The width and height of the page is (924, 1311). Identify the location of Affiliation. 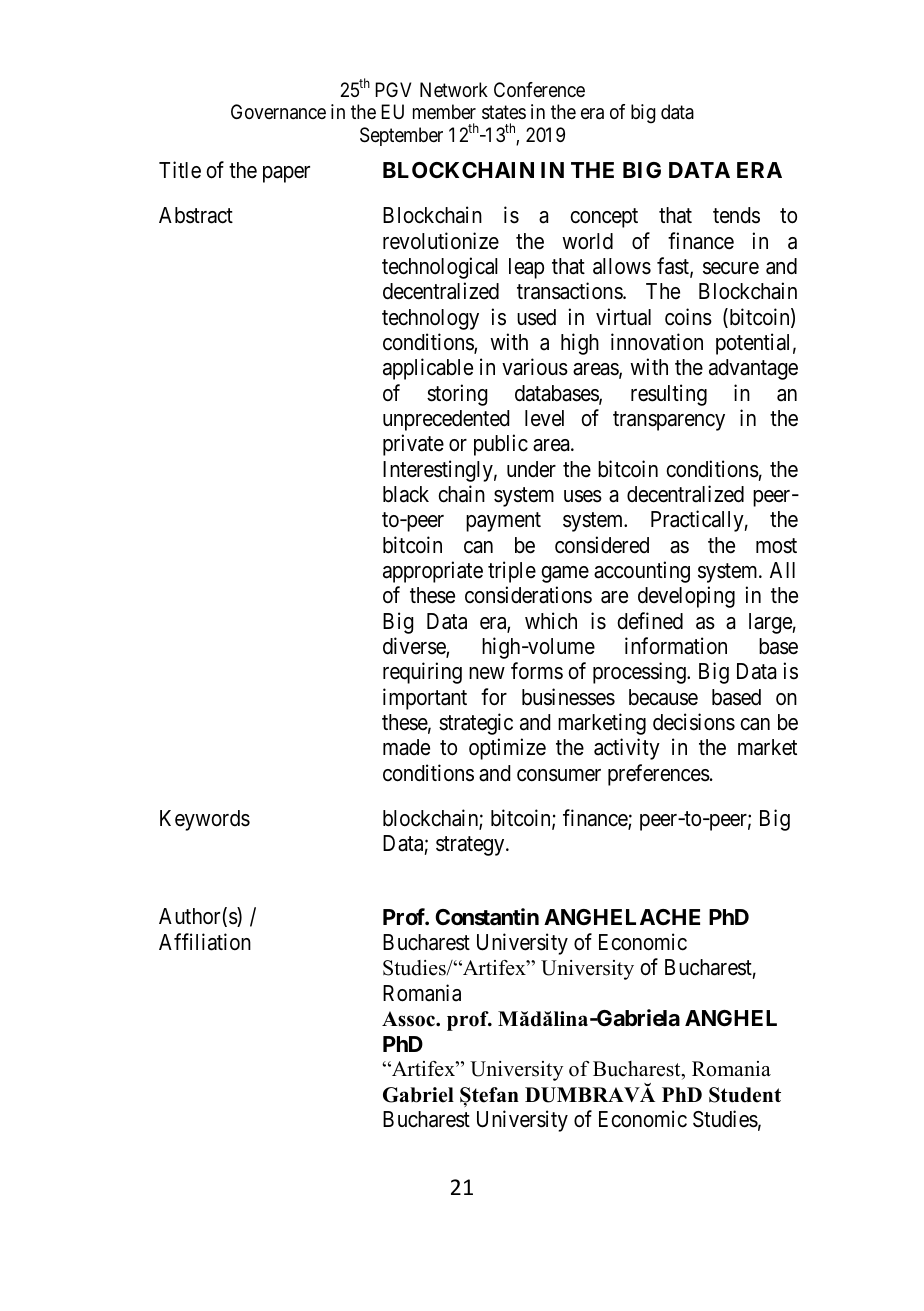
(205, 942).
